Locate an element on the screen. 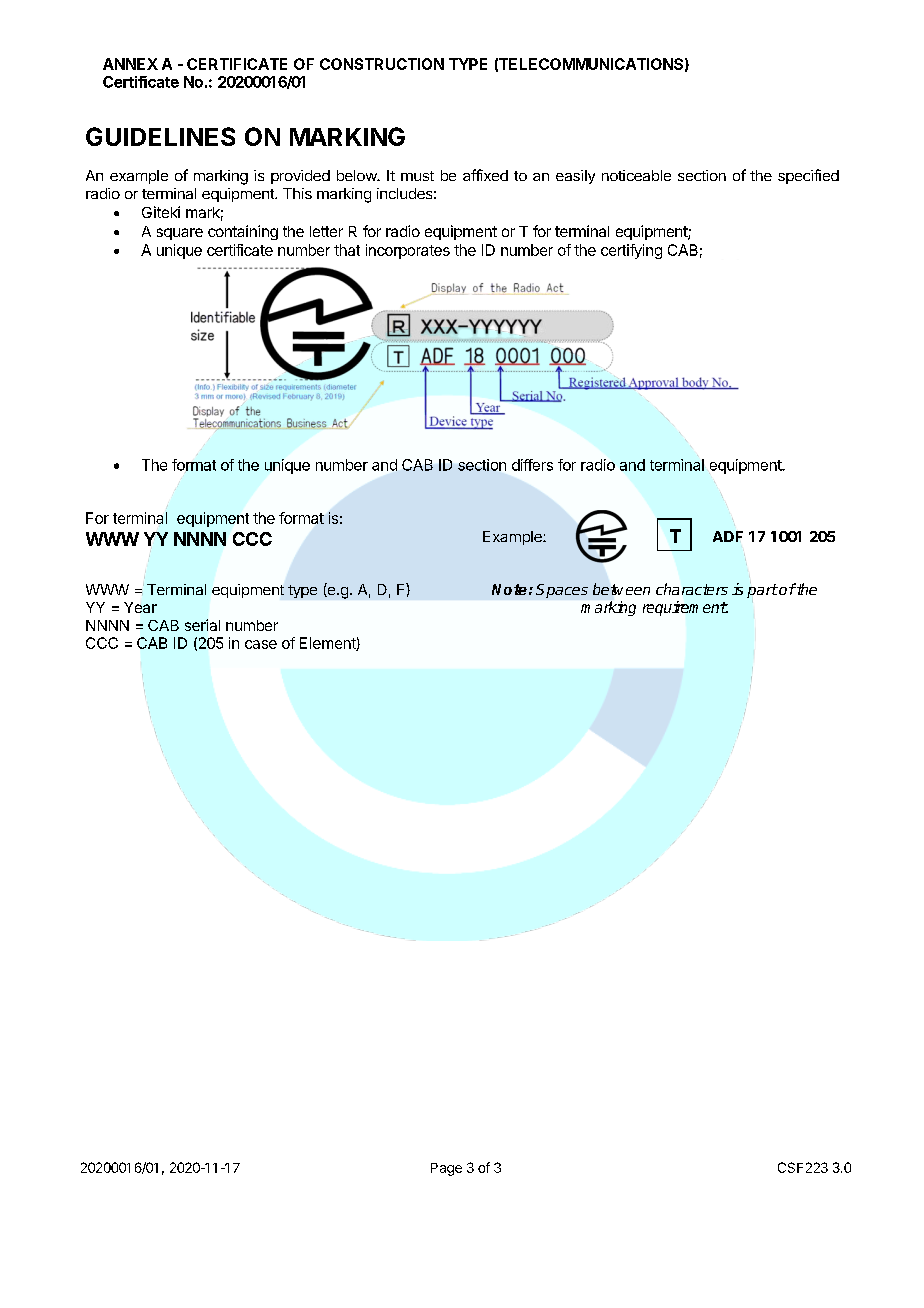 This screenshot has width=924, height=1308. Year is located at coordinates (140, 607).
